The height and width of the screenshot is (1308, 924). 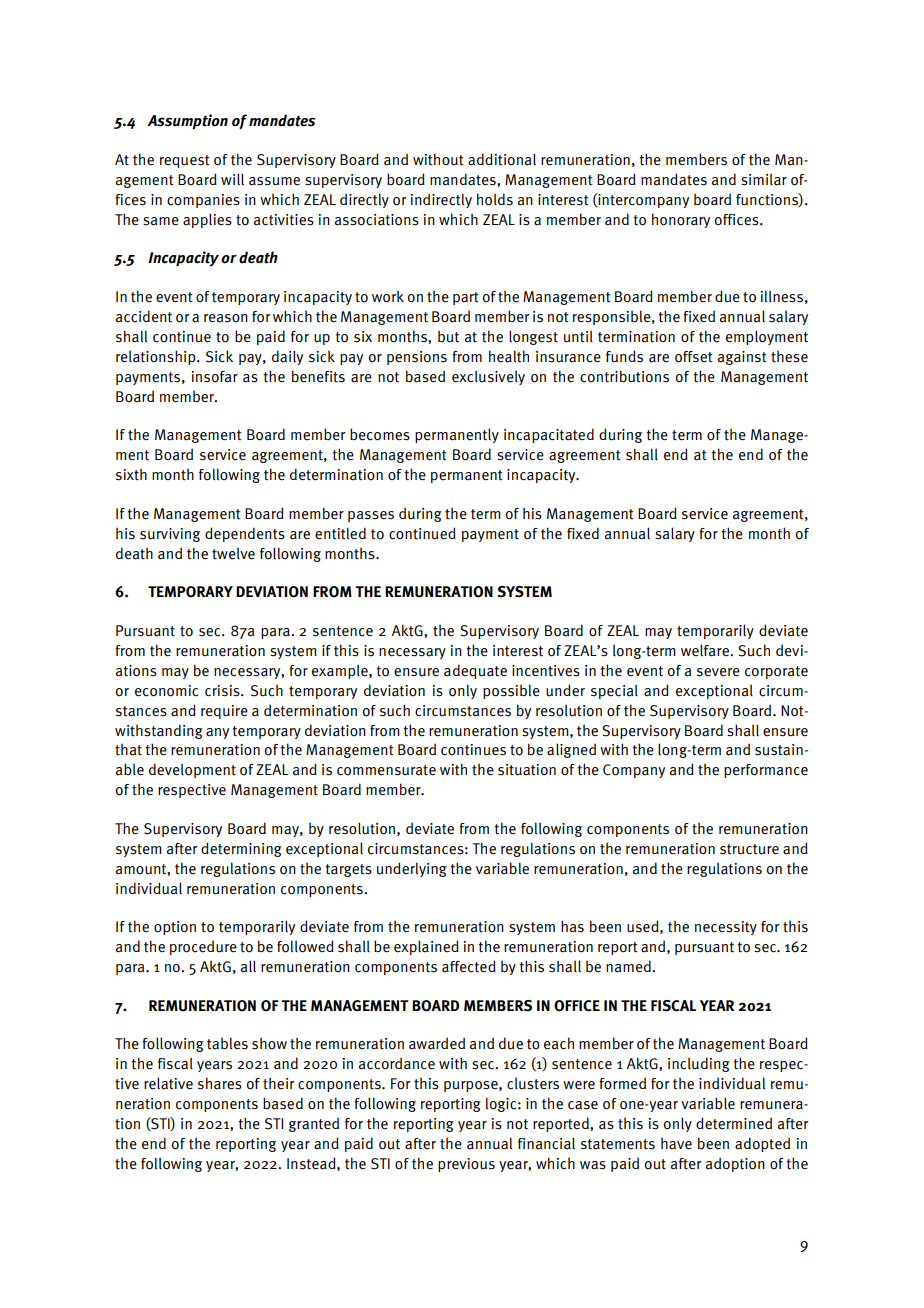 I want to click on offset, so click(x=694, y=357).
